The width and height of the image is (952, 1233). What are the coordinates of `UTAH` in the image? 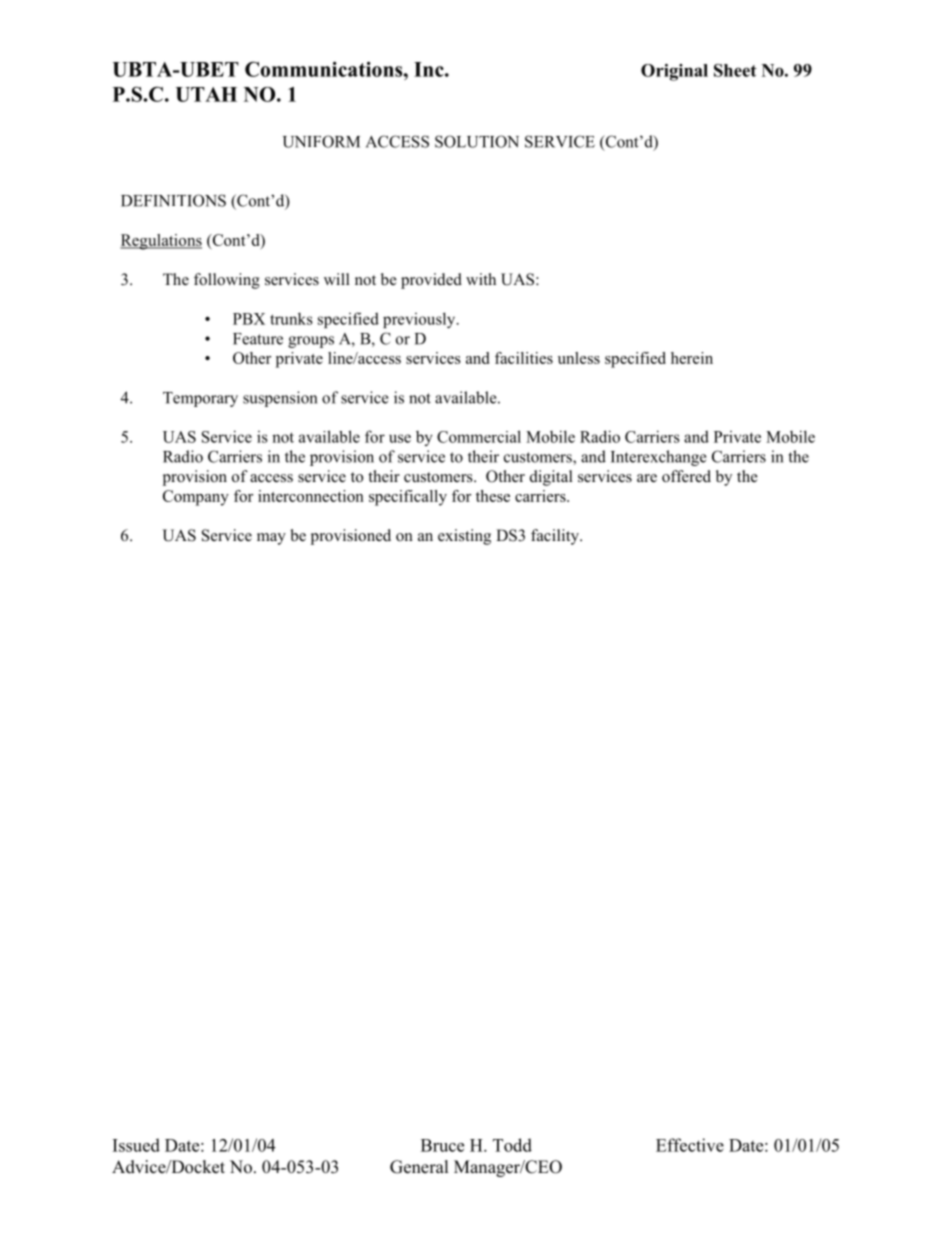 It's located at (206, 94).
